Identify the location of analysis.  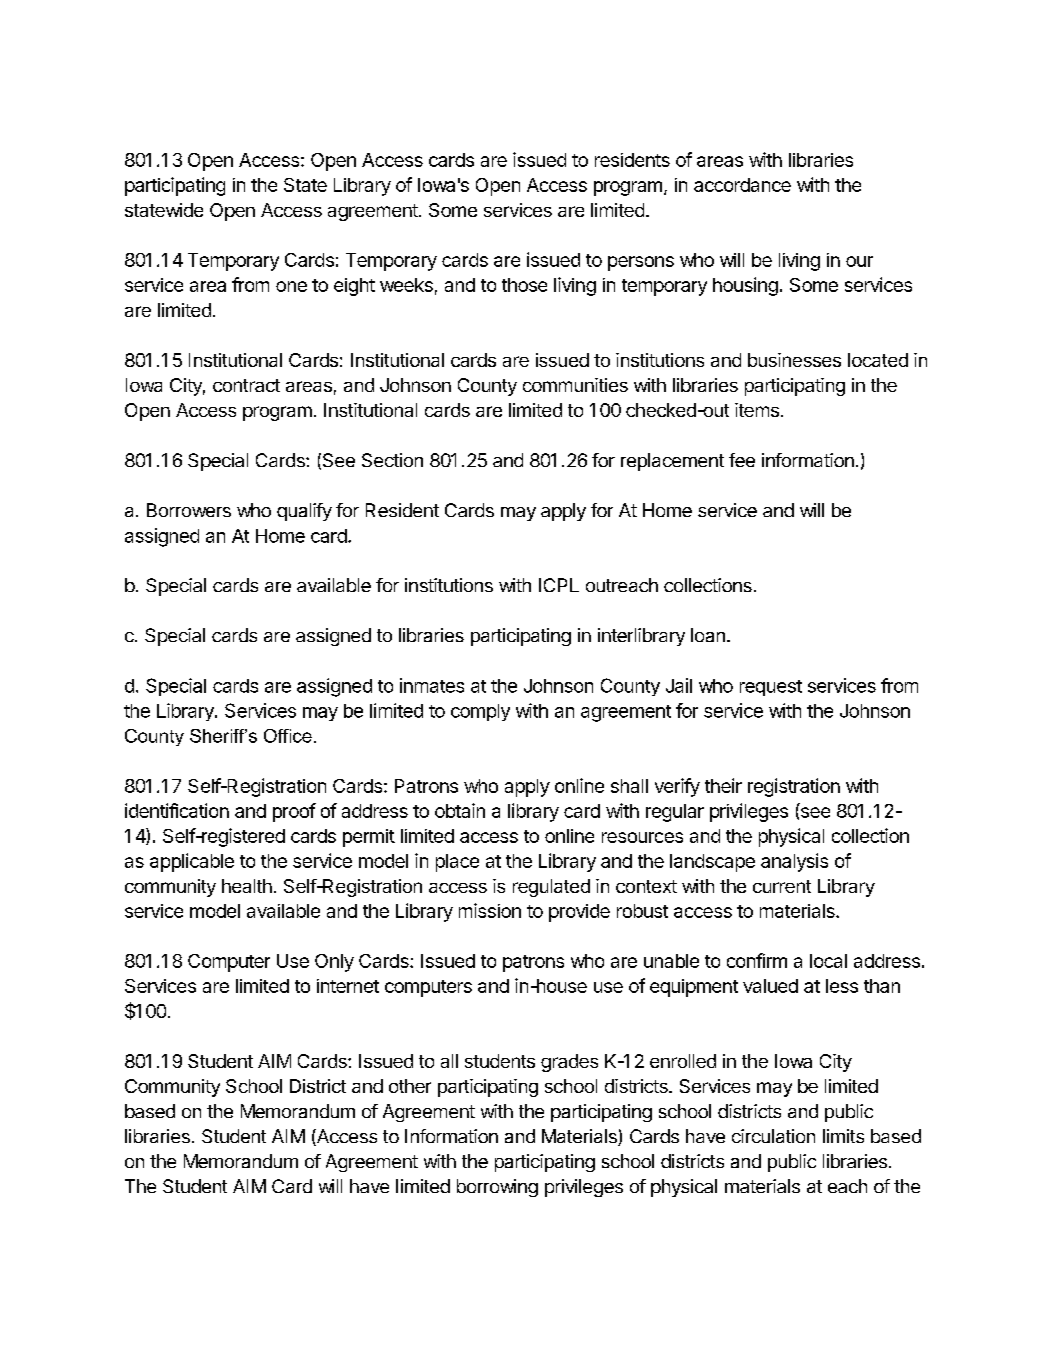
(794, 862).
